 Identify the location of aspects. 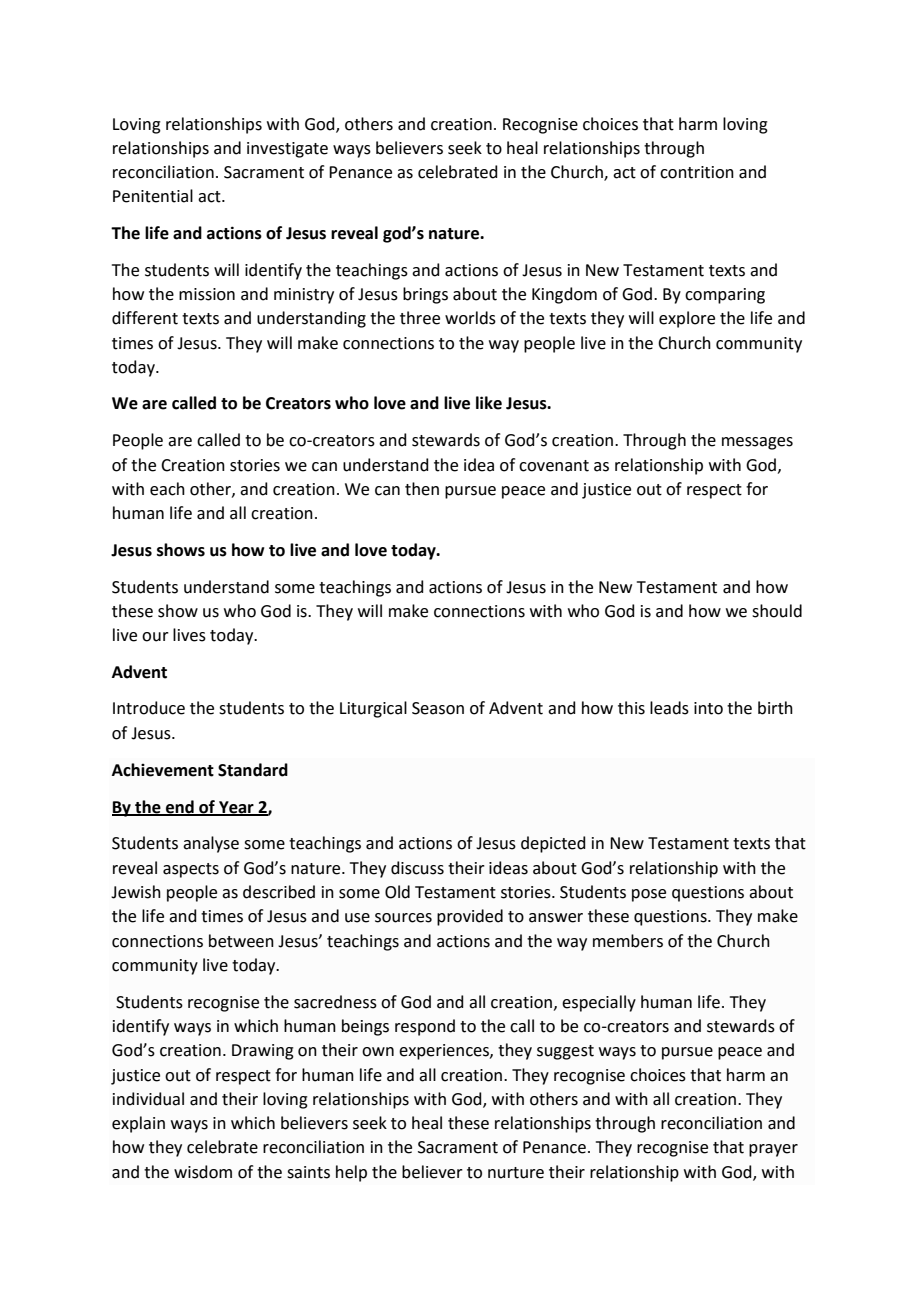
(191, 870).
